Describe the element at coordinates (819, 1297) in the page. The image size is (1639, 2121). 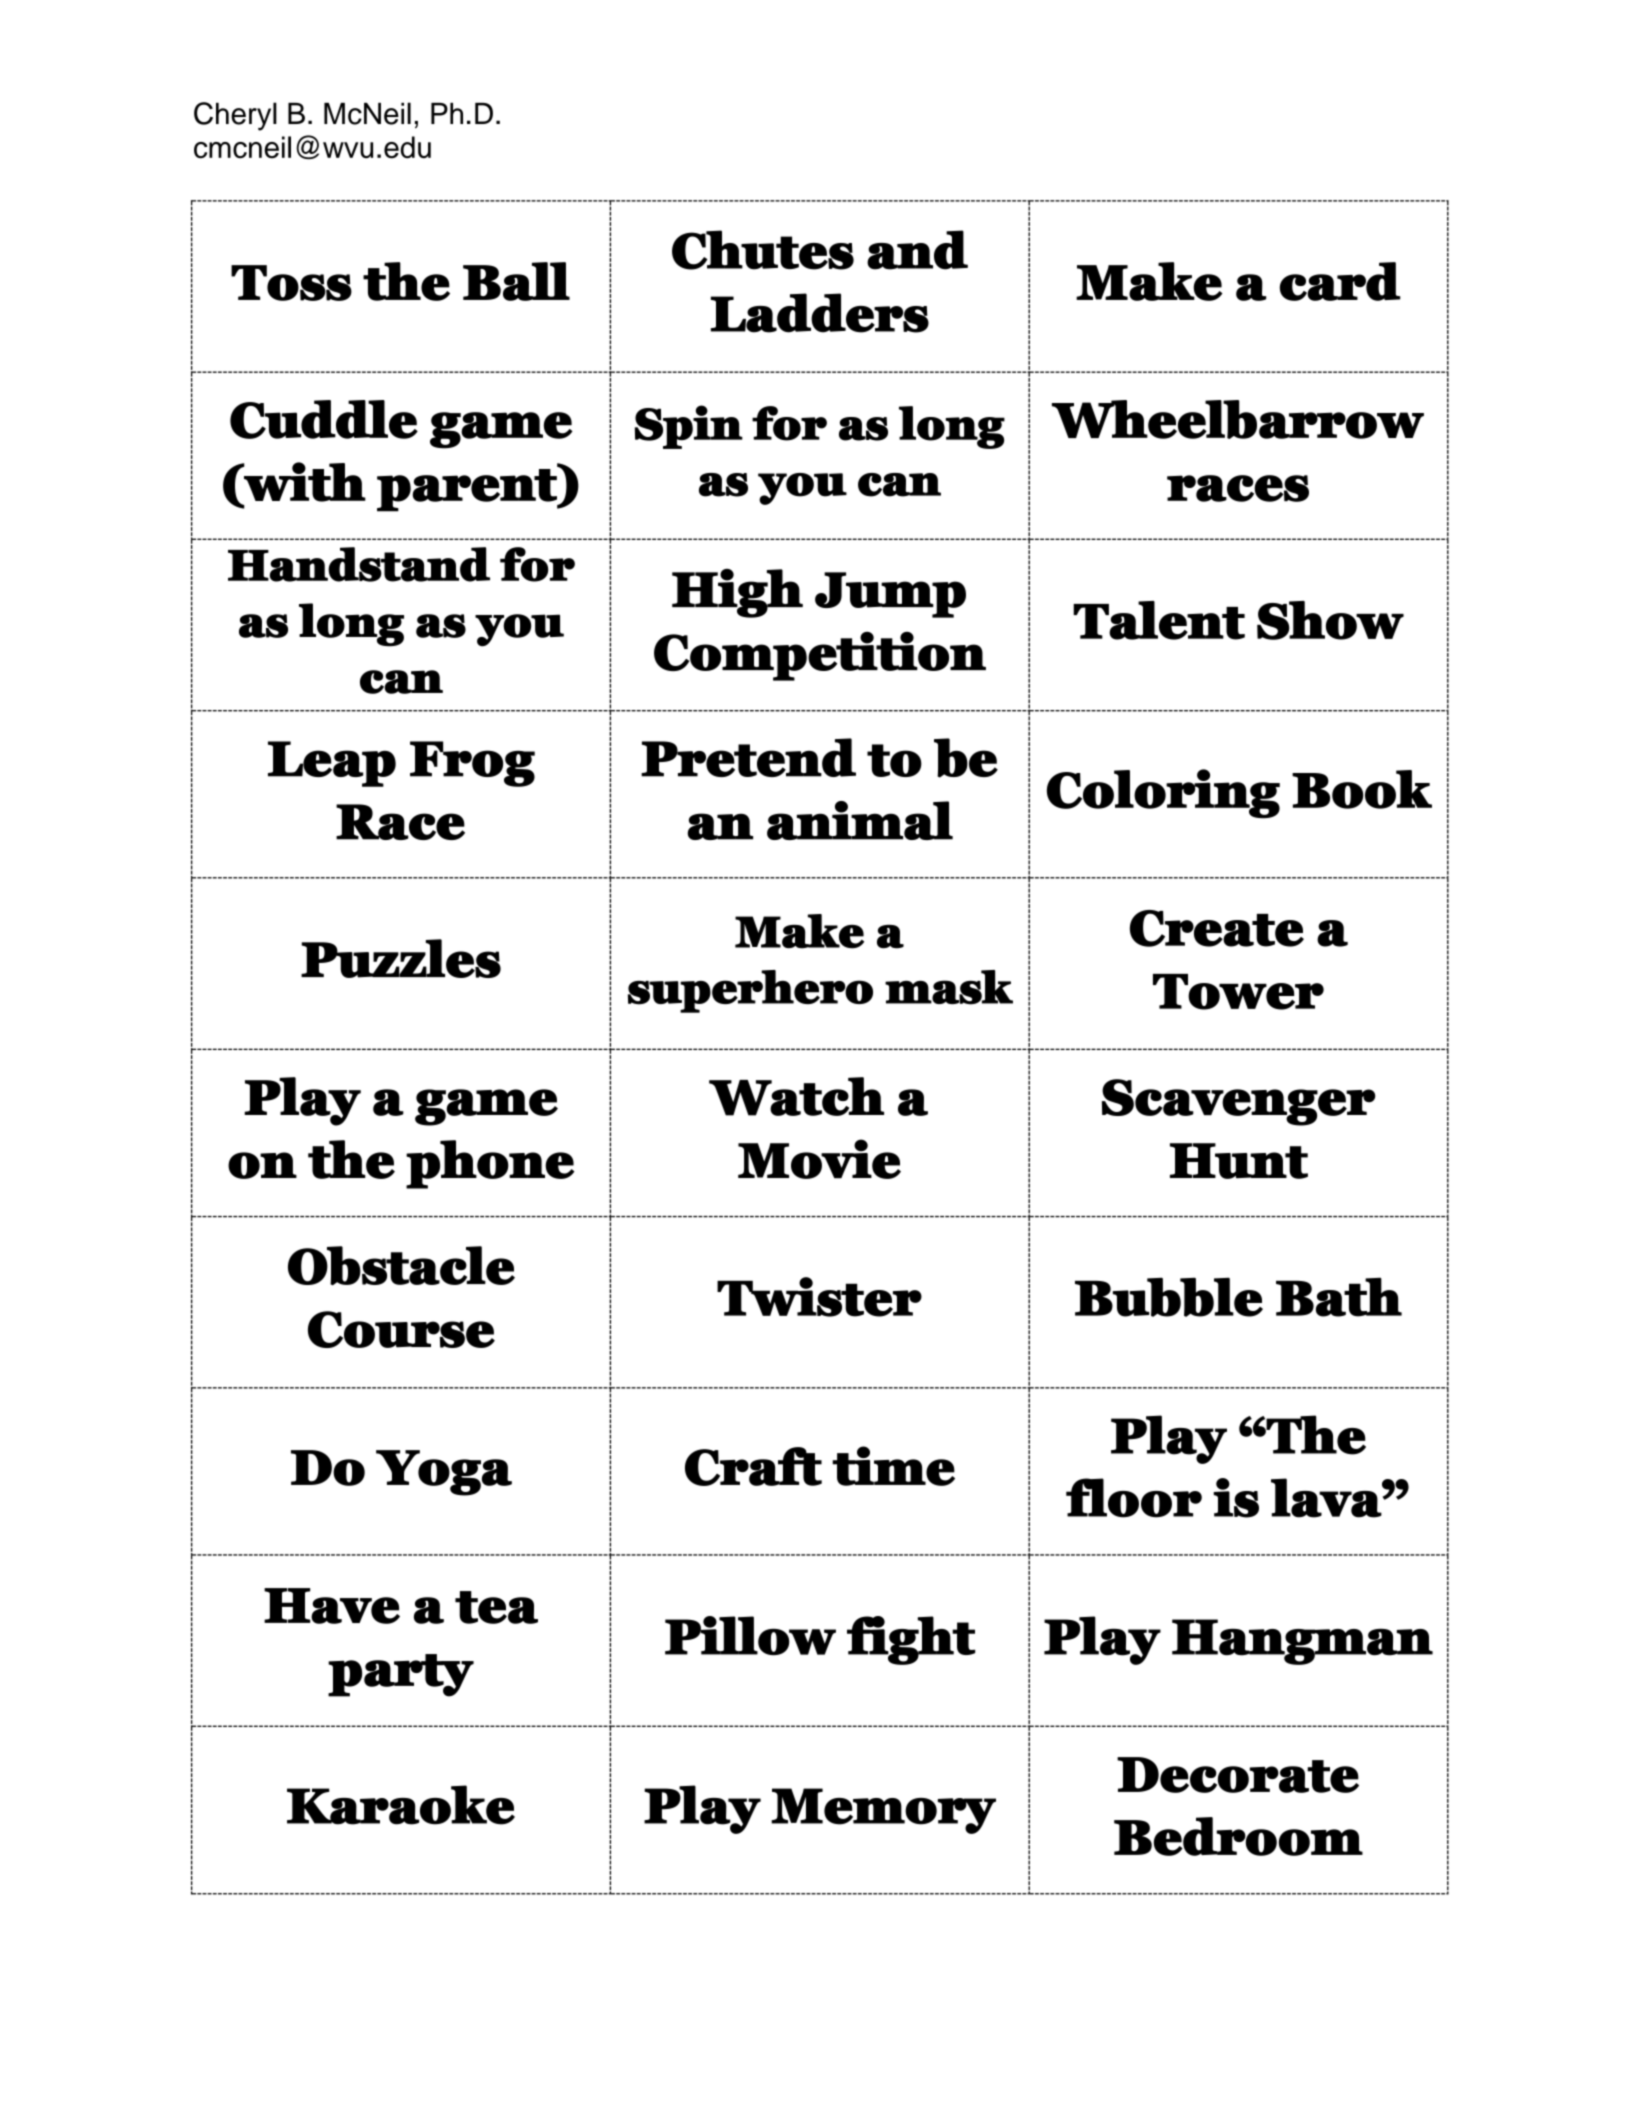
I see `Twister` at that location.
